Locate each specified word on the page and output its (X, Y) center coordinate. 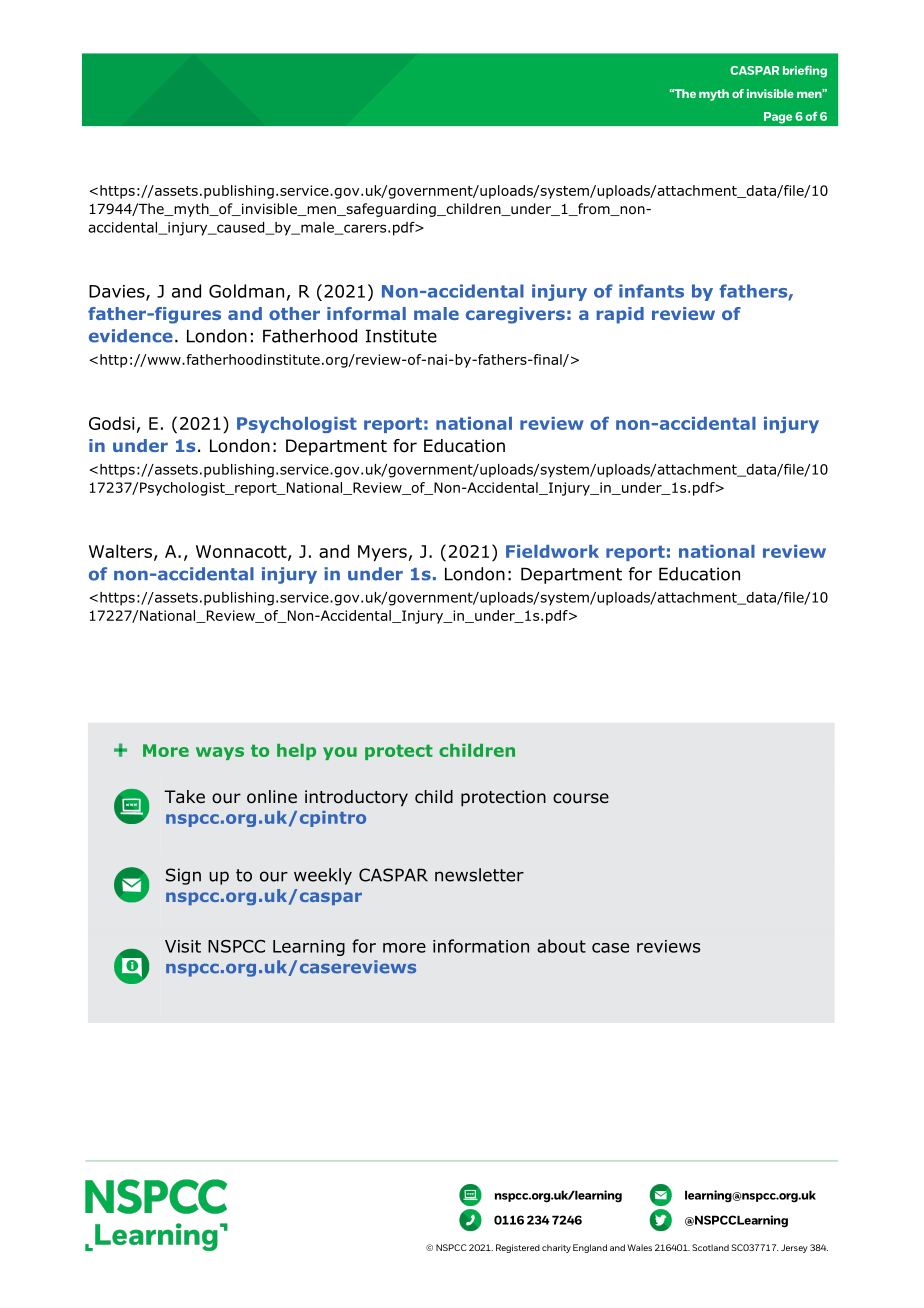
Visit (183, 946)
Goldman (246, 291)
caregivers (515, 315)
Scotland (710, 1247)
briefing (805, 71)
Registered (518, 1248)
